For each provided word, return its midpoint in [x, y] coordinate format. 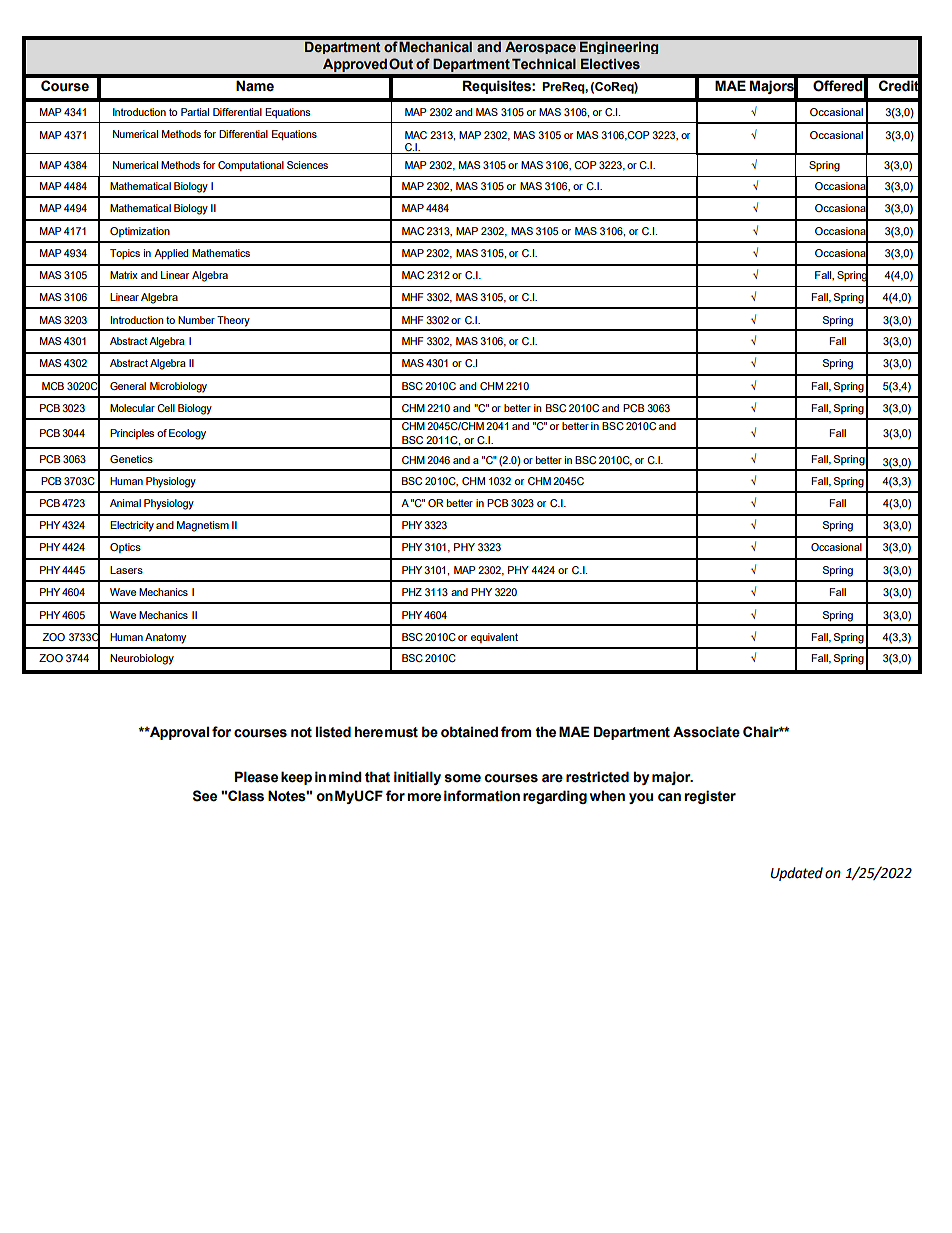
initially [417, 778]
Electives [610, 64]
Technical [544, 64]
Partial [195, 112]
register [710, 797]
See [205, 796]
